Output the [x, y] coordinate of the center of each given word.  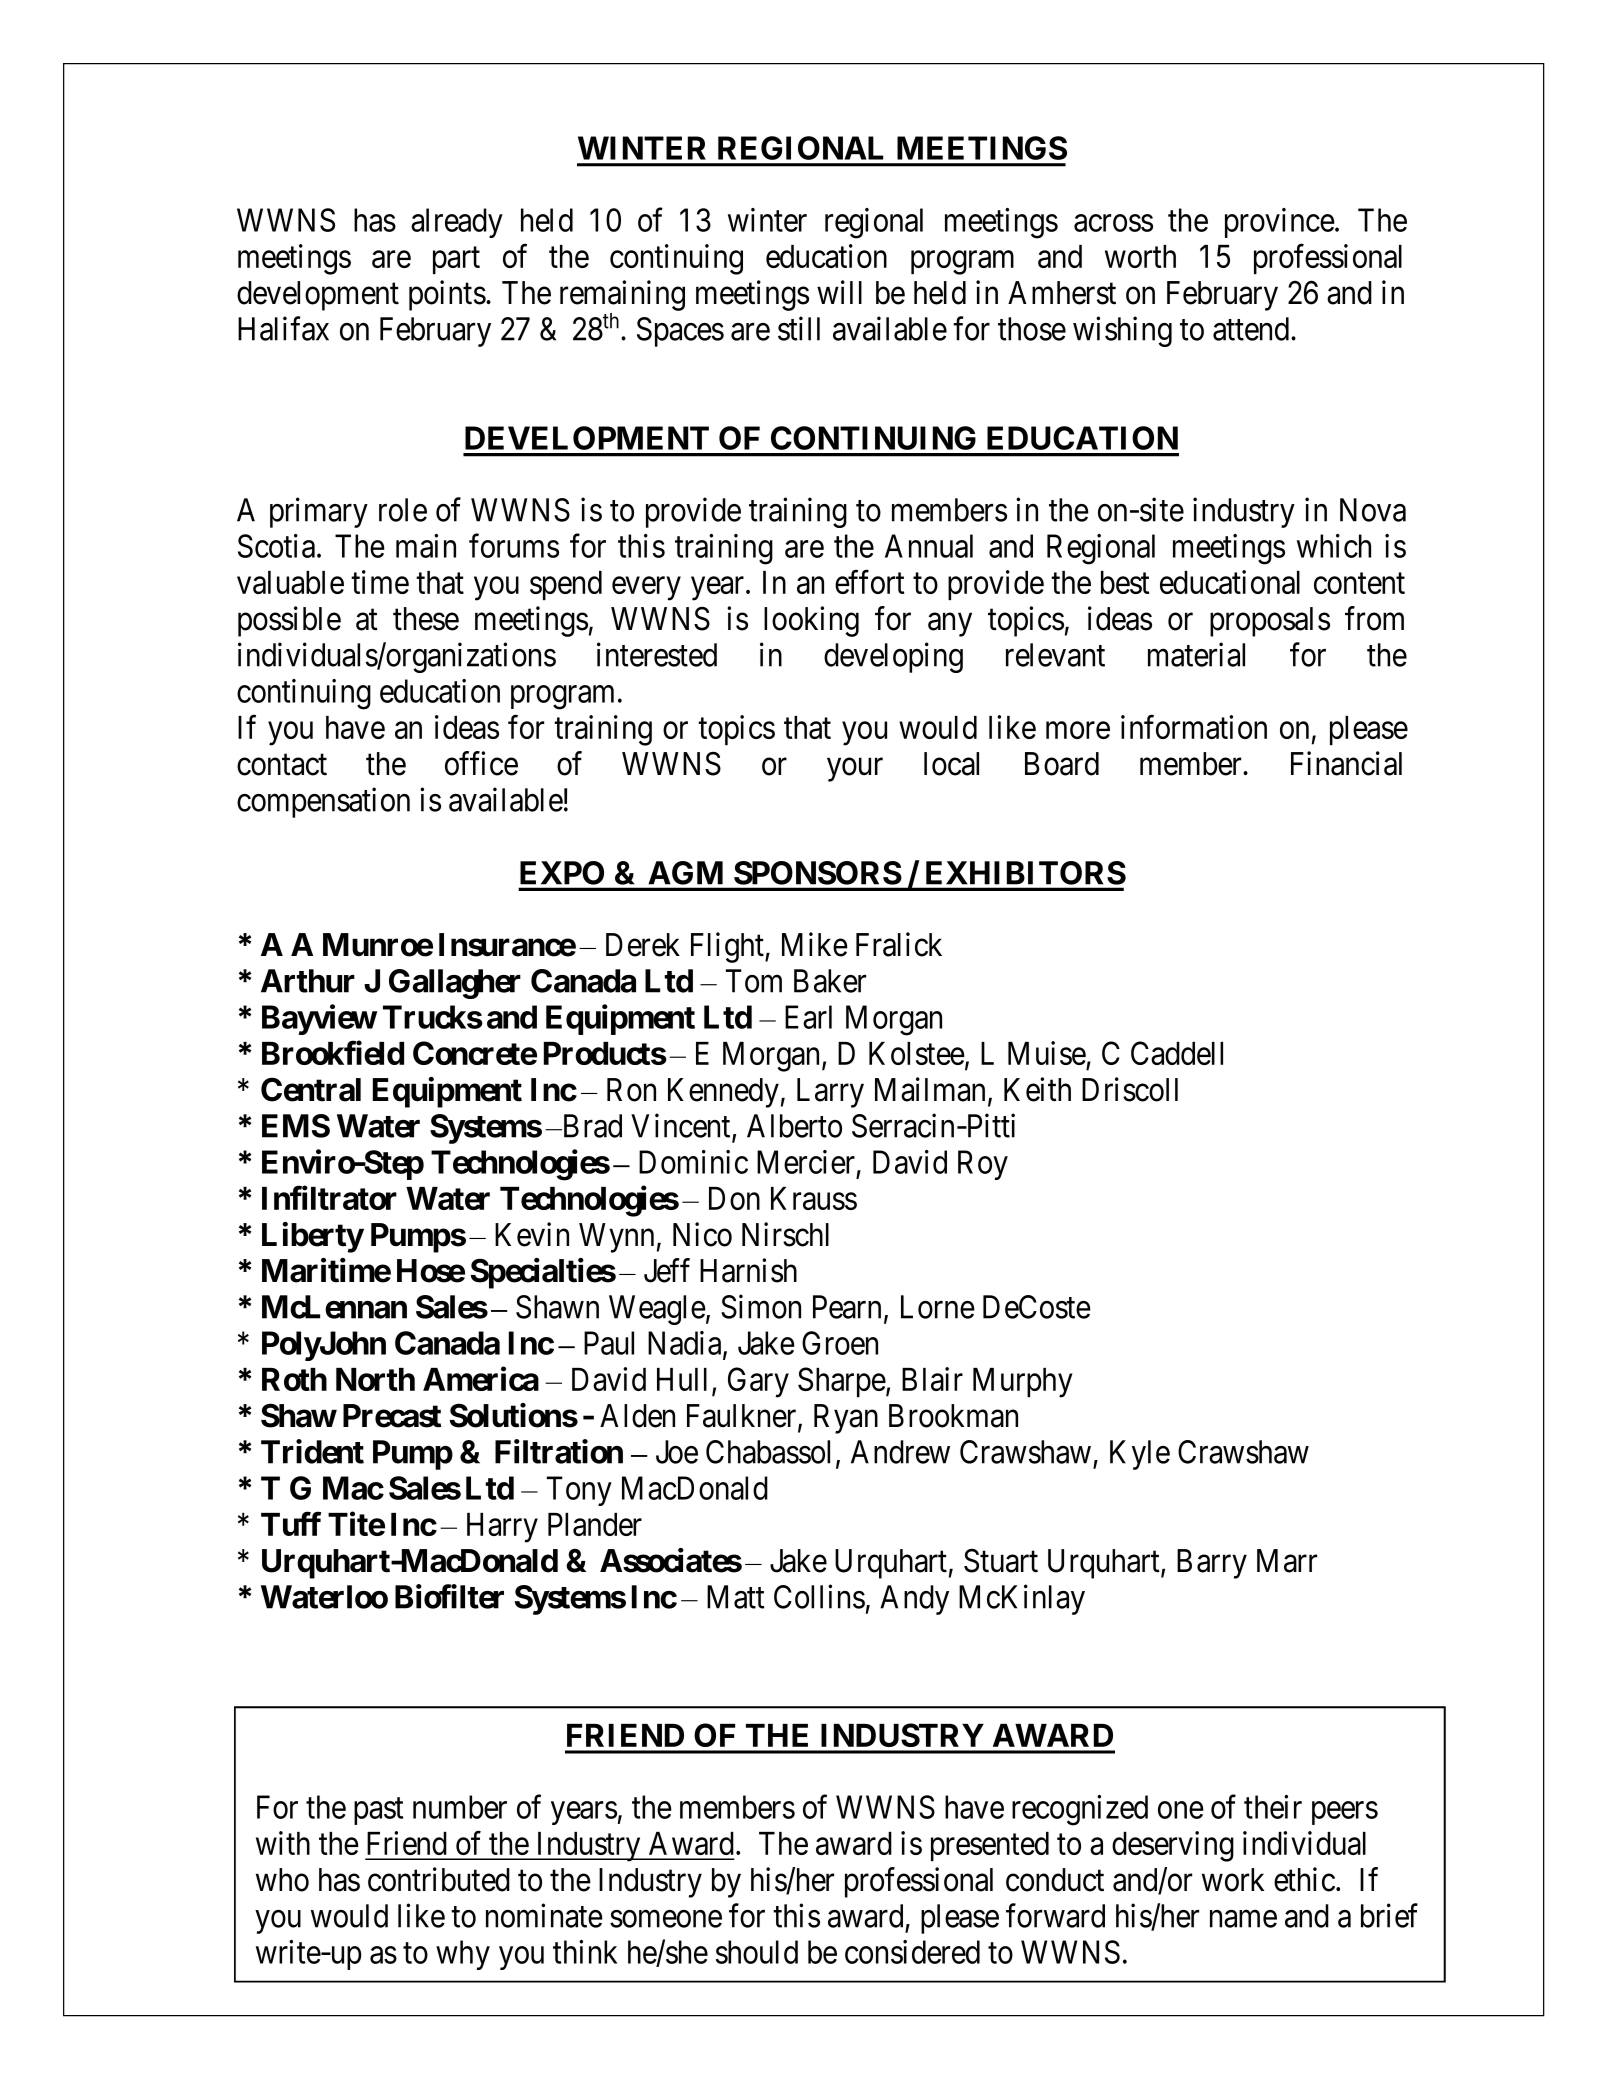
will [839, 292]
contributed [439, 1879]
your [855, 770]
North [375, 1379]
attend [1252, 329]
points [447, 295]
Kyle [1140, 1455]
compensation [323, 802]
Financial [1346, 763]
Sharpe [842, 1382]
